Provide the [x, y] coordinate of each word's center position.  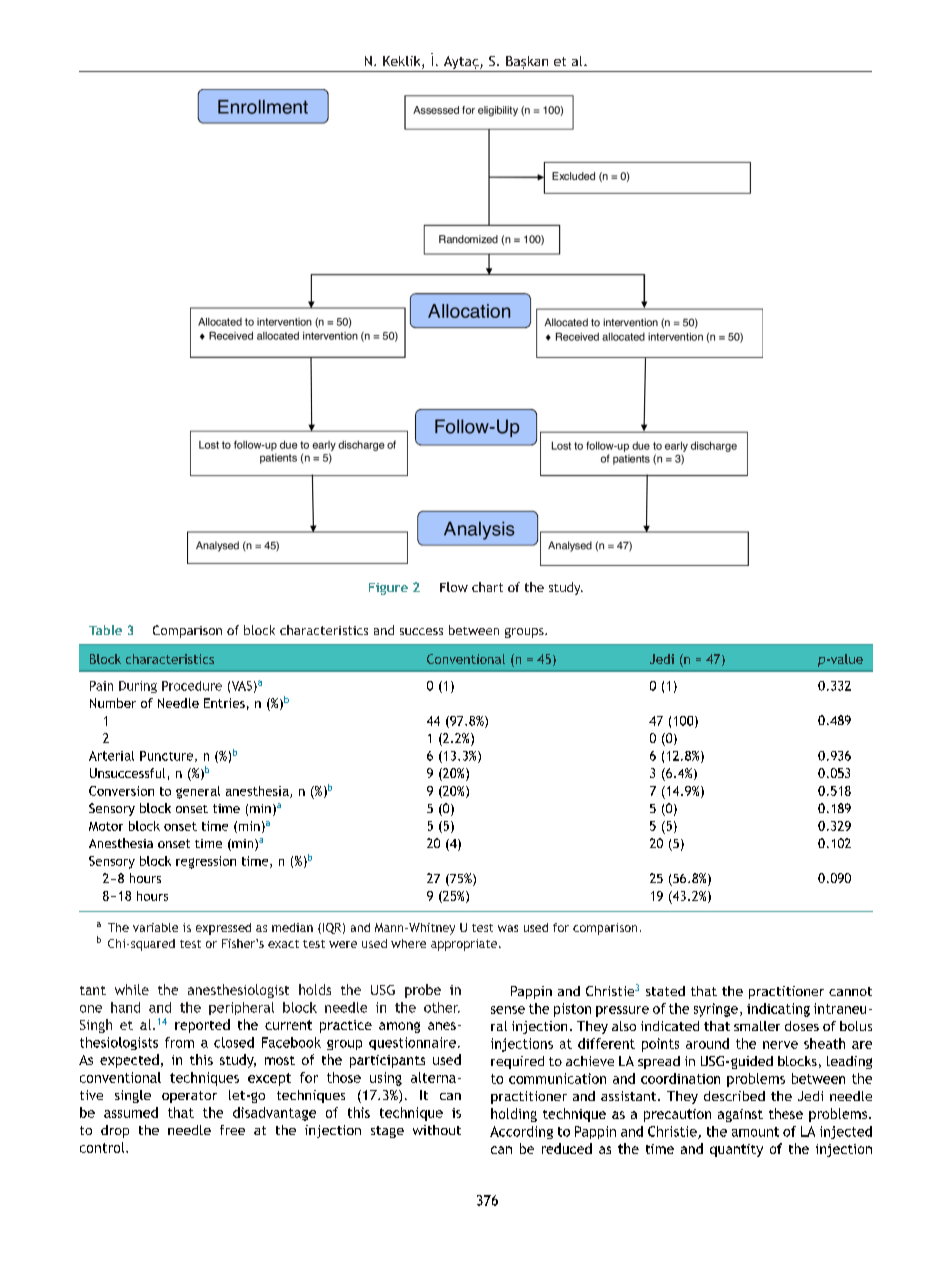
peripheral [241, 1008]
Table [105, 630]
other [442, 1007]
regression [206, 862]
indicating [778, 1010]
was [508, 928]
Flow [454, 587]
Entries [224, 703]
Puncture [168, 756]
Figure [388, 589]
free [232, 1130]
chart [487, 587]
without [437, 1130]
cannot [850, 991]
